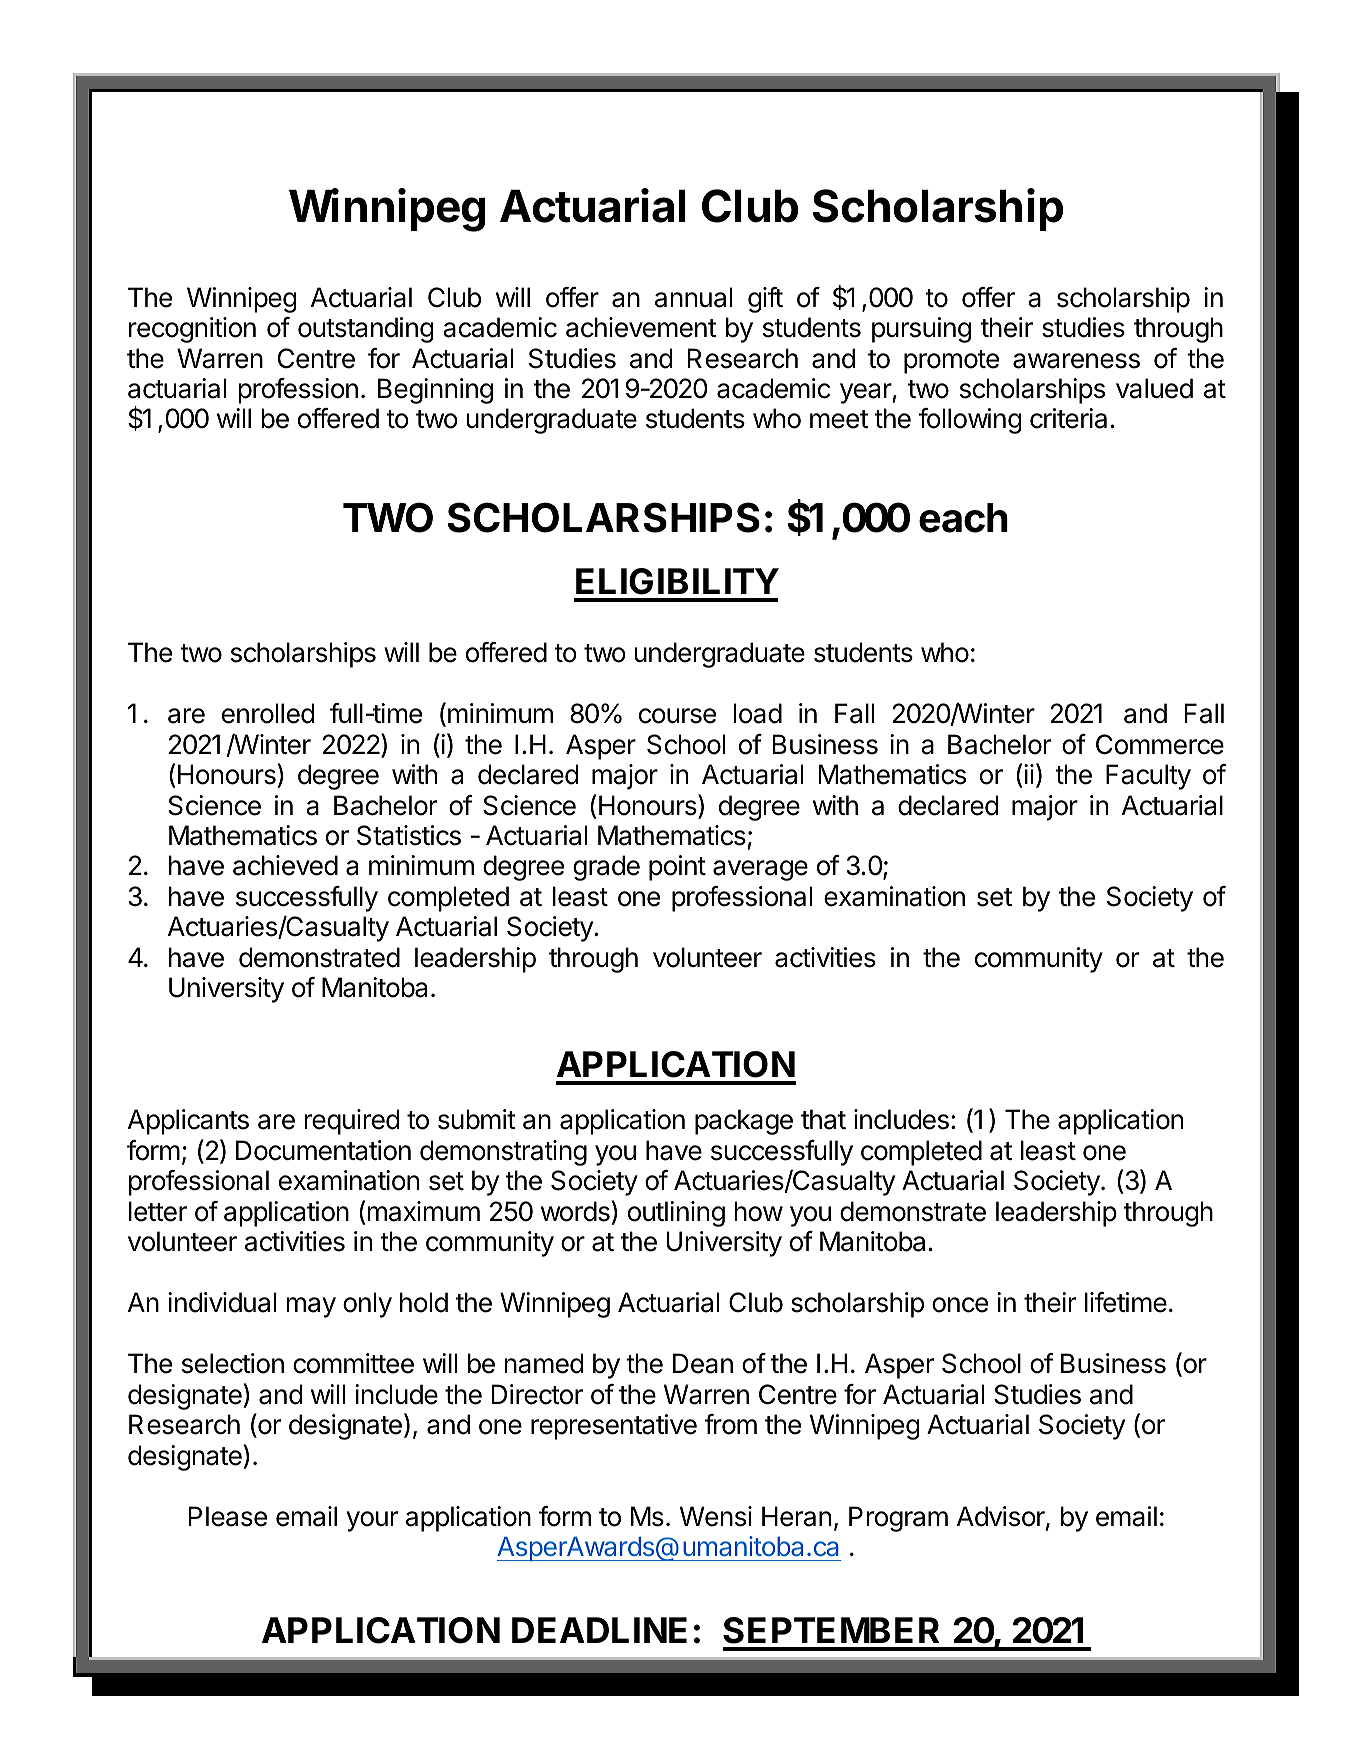 The height and width of the screenshot is (1749, 1352). I want to click on achievement, so click(641, 327).
